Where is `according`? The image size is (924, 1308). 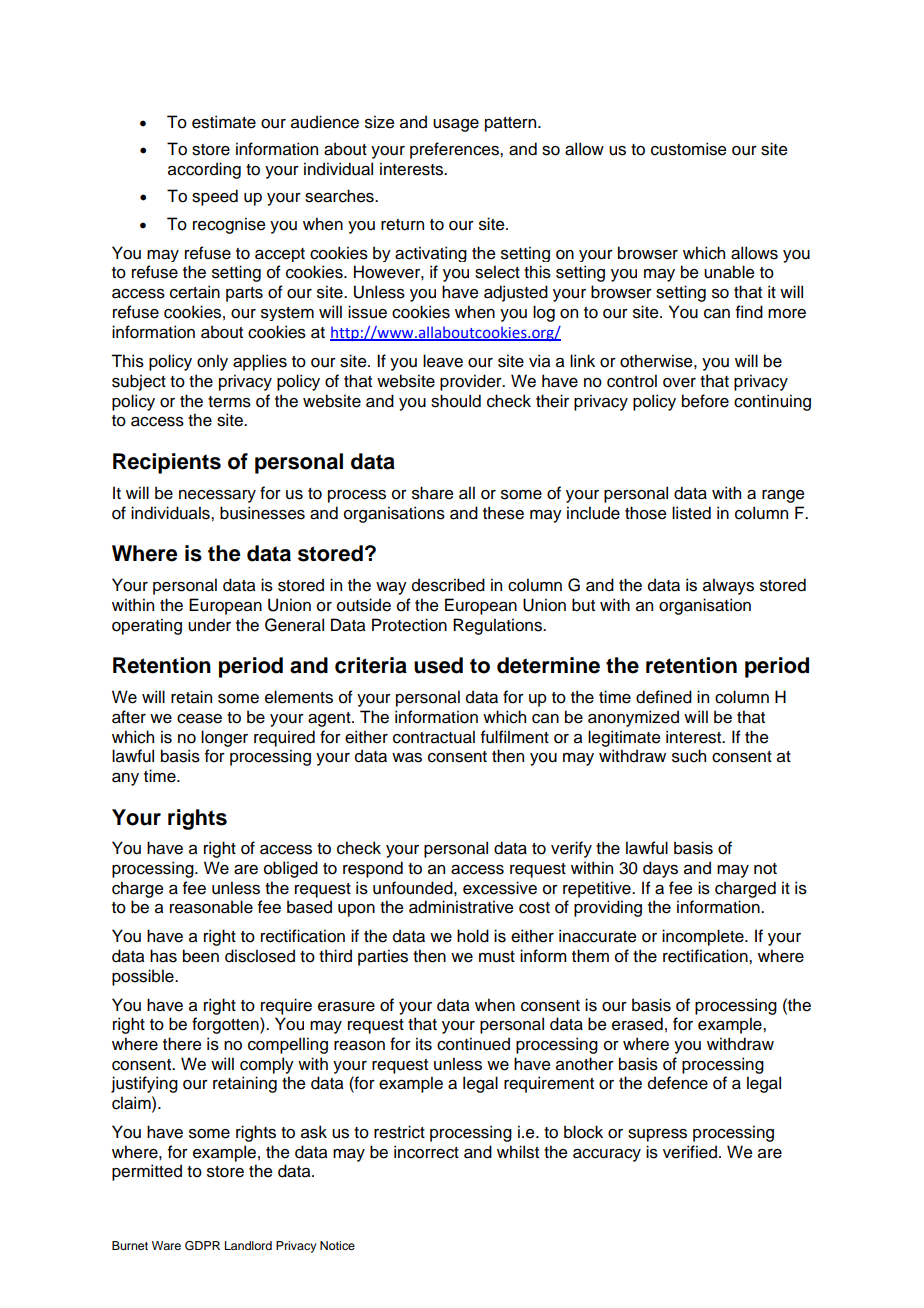
according is located at coordinates (204, 170).
